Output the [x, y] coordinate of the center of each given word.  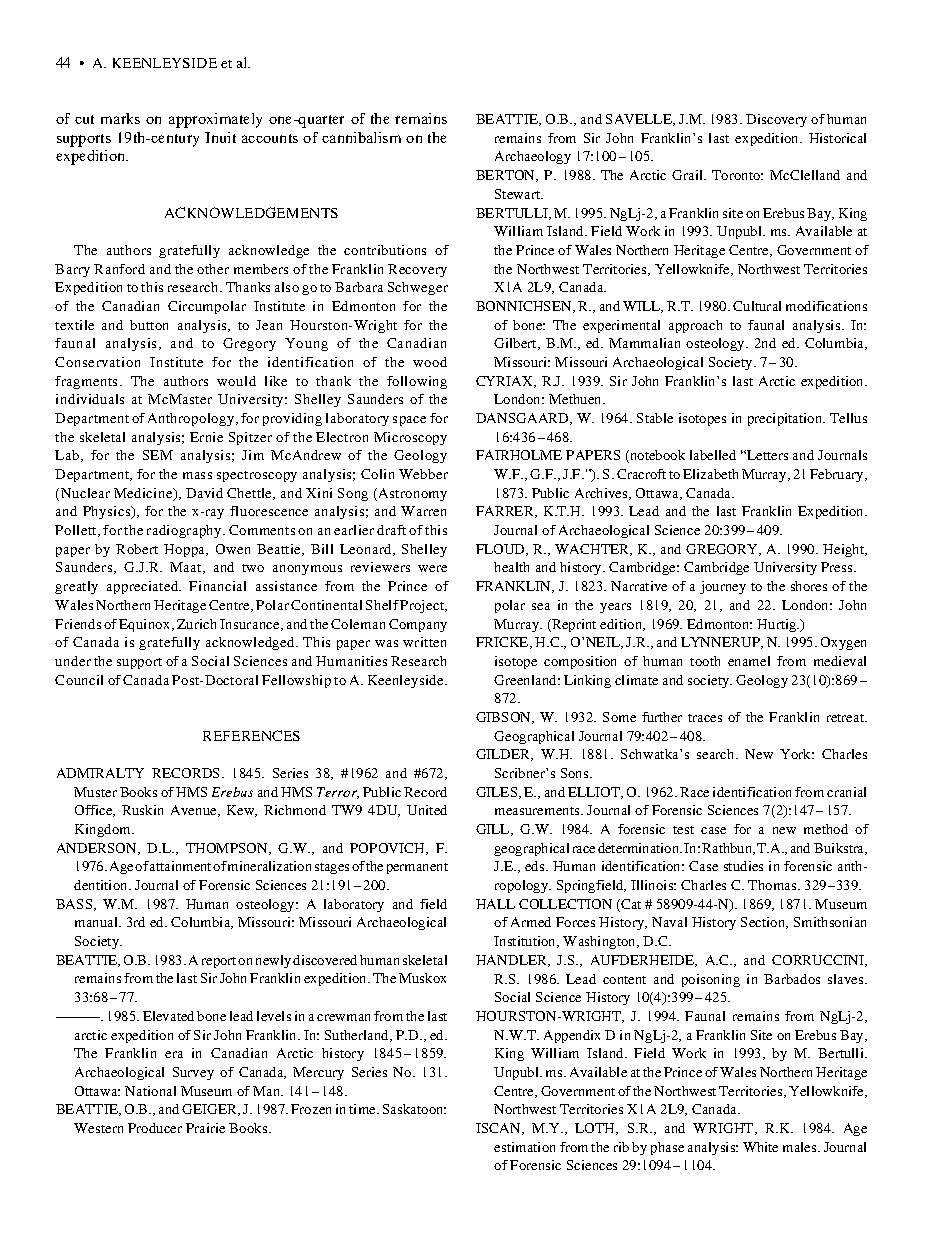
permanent [417, 868]
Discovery [776, 120]
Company [418, 625]
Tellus [848, 418]
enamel [749, 661]
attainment [182, 866]
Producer [155, 1128]
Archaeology [533, 157]
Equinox [146, 625]
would [236, 381]
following [417, 382]
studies [743, 866]
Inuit [220, 137]
